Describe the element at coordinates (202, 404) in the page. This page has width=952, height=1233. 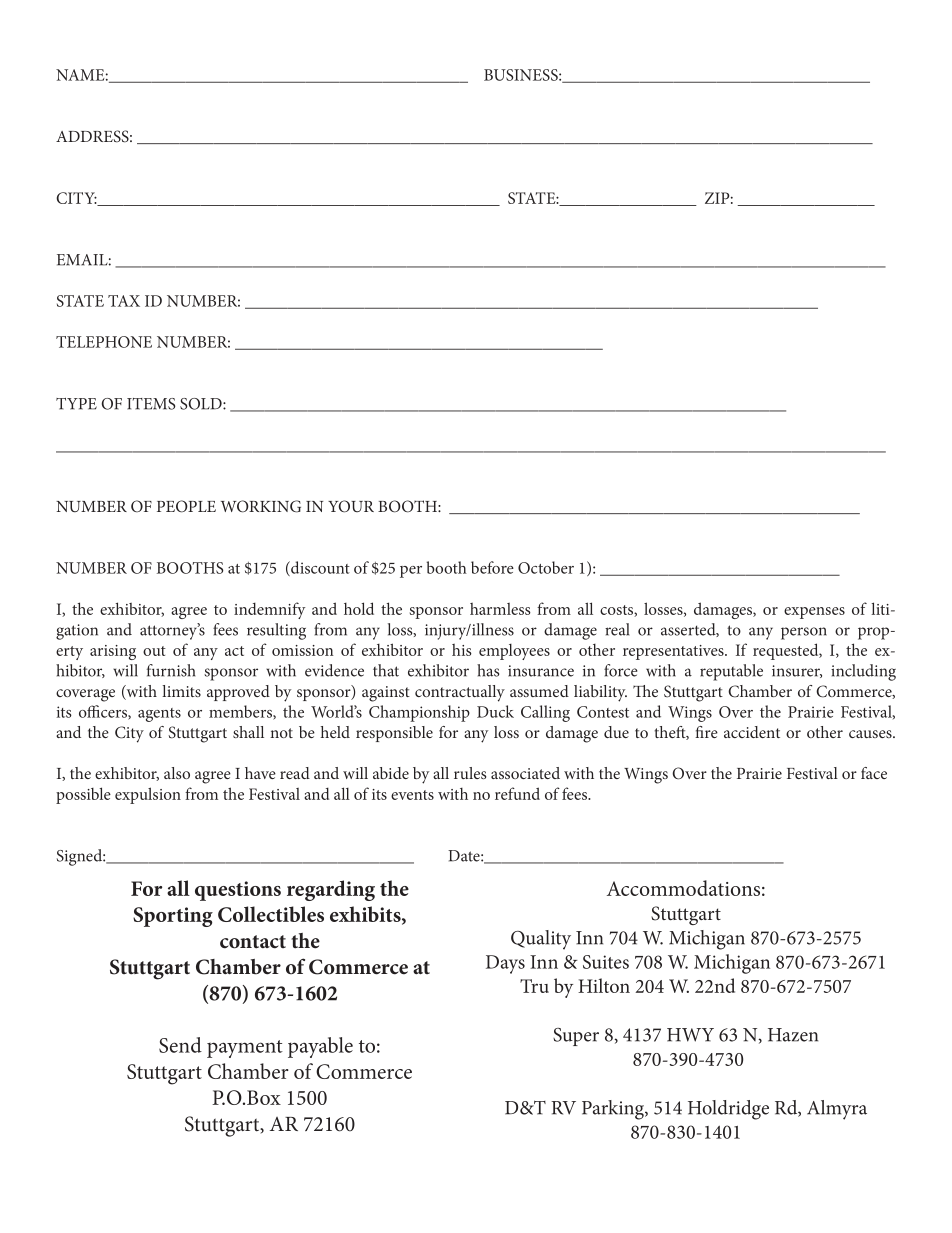
I see `SOLD` at that location.
